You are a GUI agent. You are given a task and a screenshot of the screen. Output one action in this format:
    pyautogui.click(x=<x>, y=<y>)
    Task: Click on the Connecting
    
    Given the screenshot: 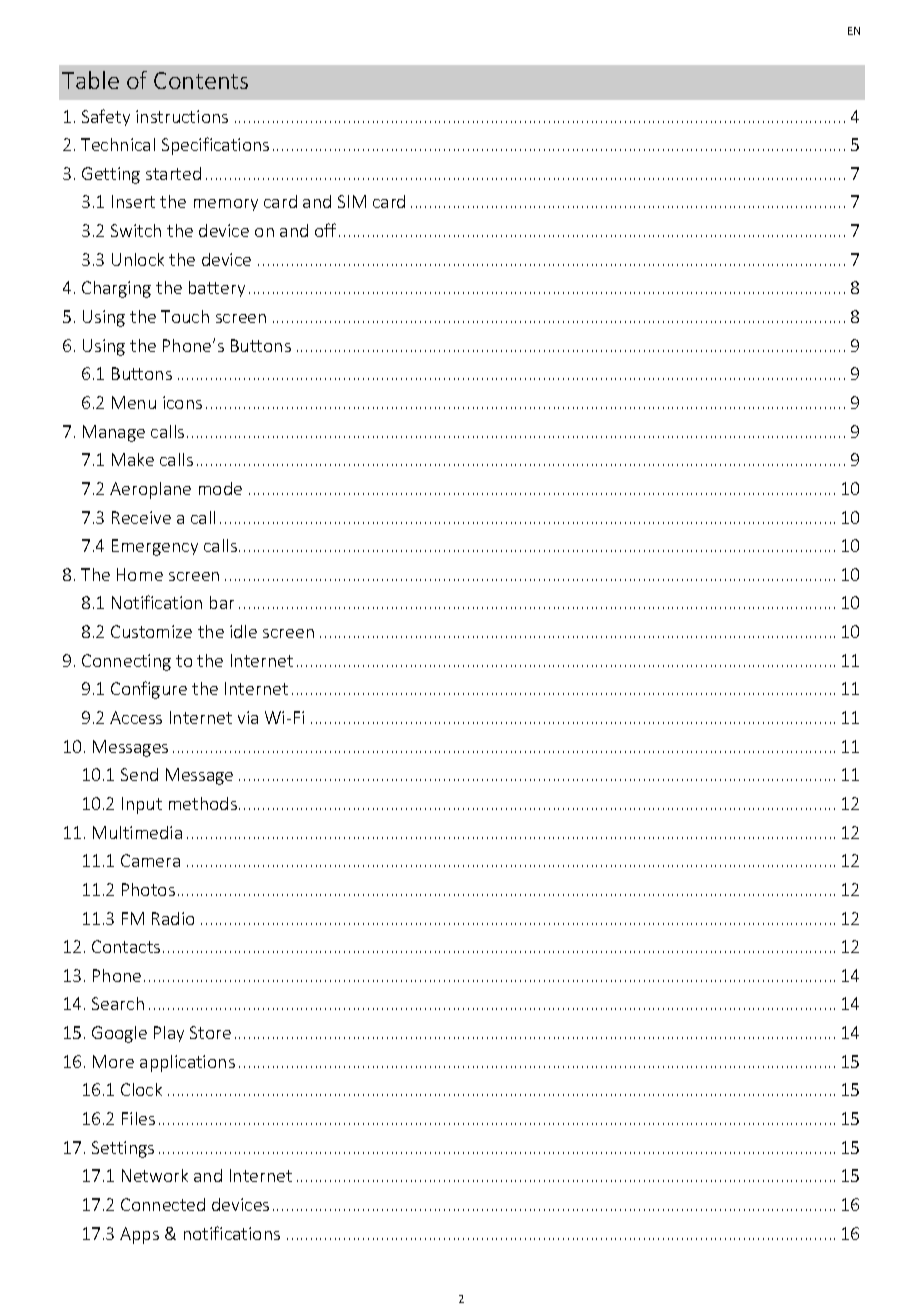 What is the action you would take?
    pyautogui.click(x=126, y=662)
